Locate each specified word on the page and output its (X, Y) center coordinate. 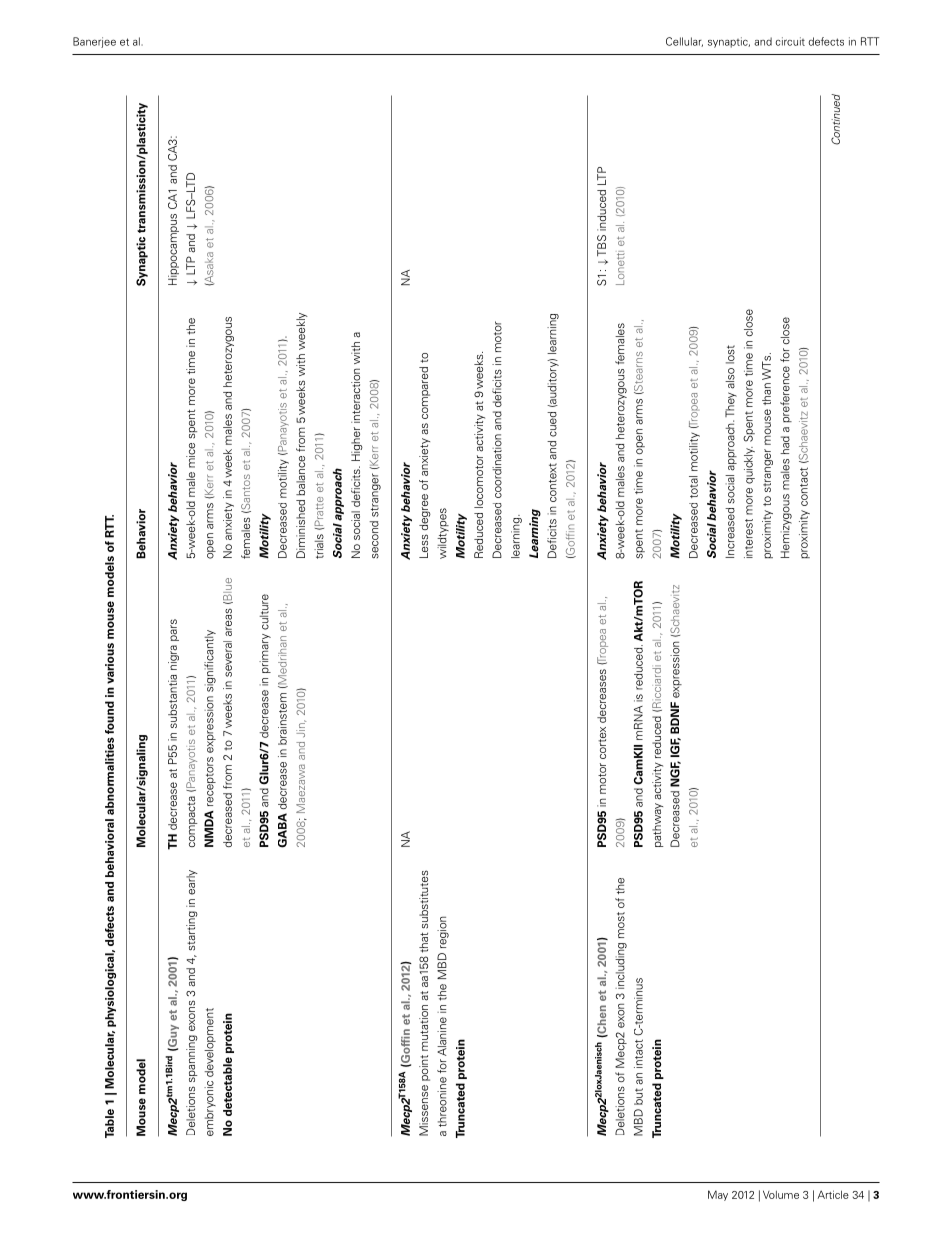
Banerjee (94, 42)
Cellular (684, 42)
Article (833, 1194)
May (718, 1195)
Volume (781, 1194)
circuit (790, 41)
